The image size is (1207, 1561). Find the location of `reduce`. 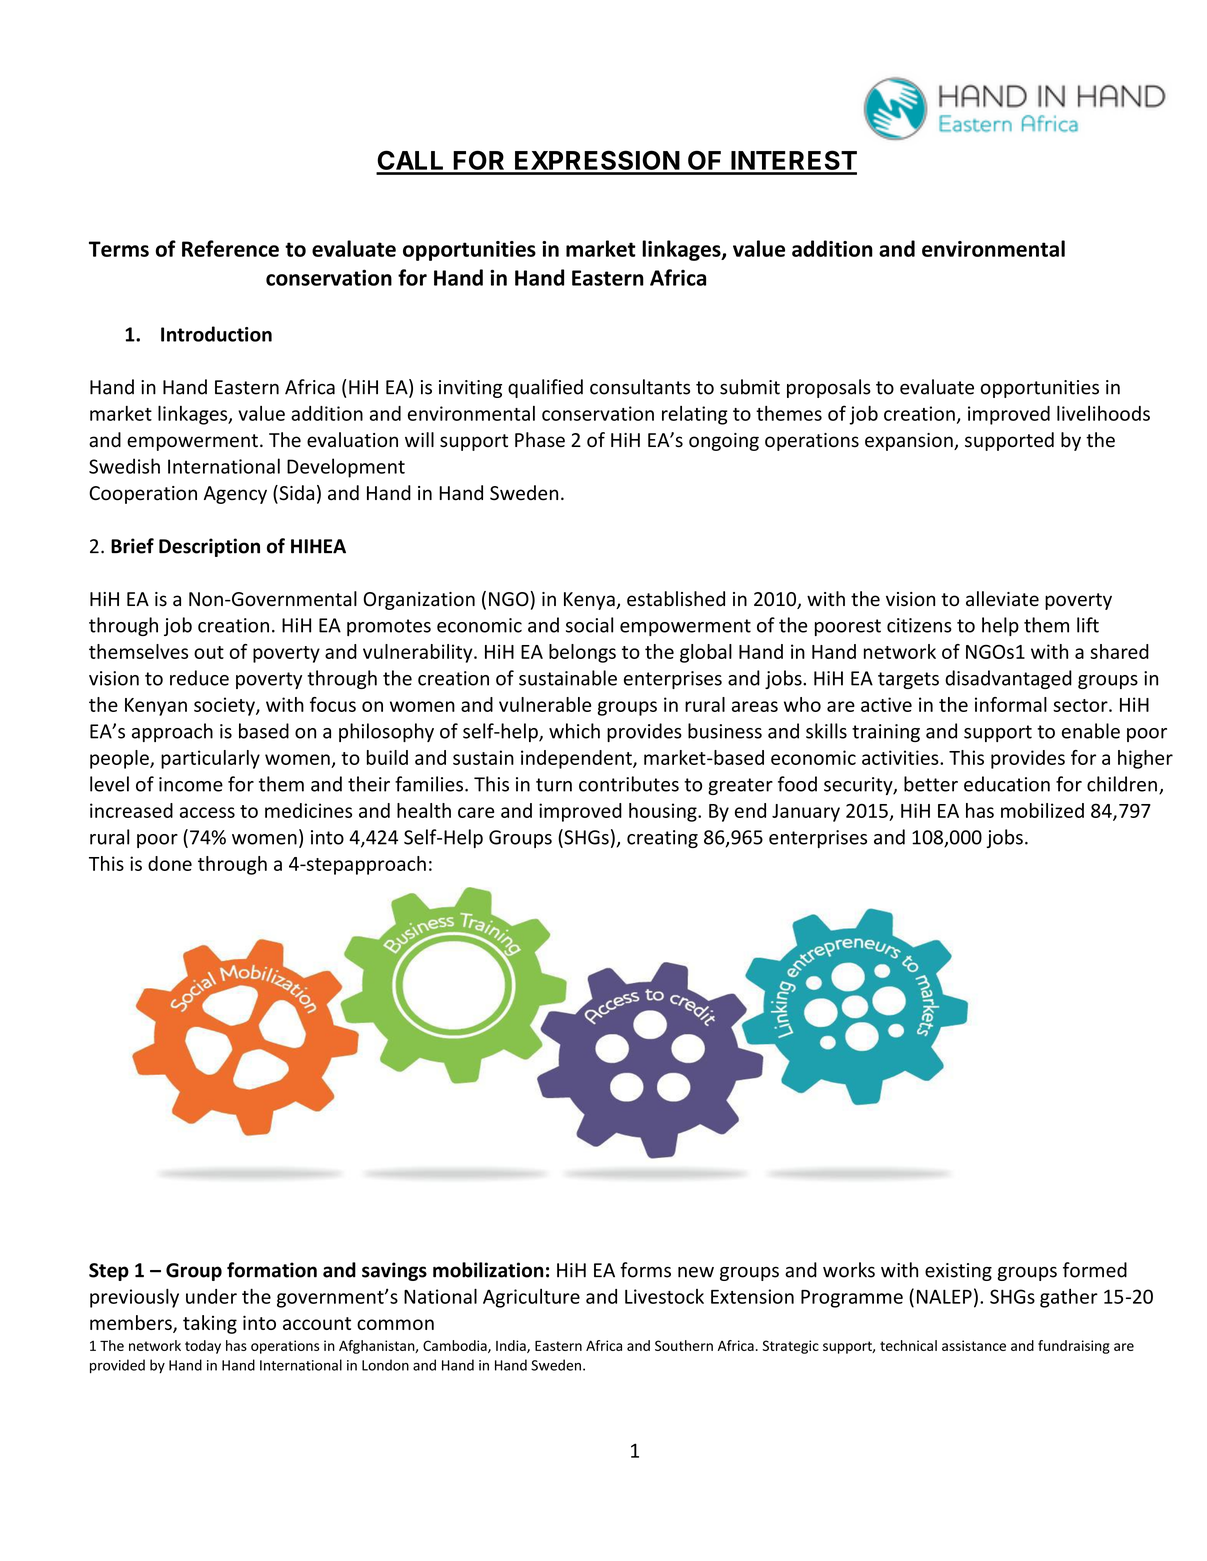

reduce is located at coordinates (199, 678).
